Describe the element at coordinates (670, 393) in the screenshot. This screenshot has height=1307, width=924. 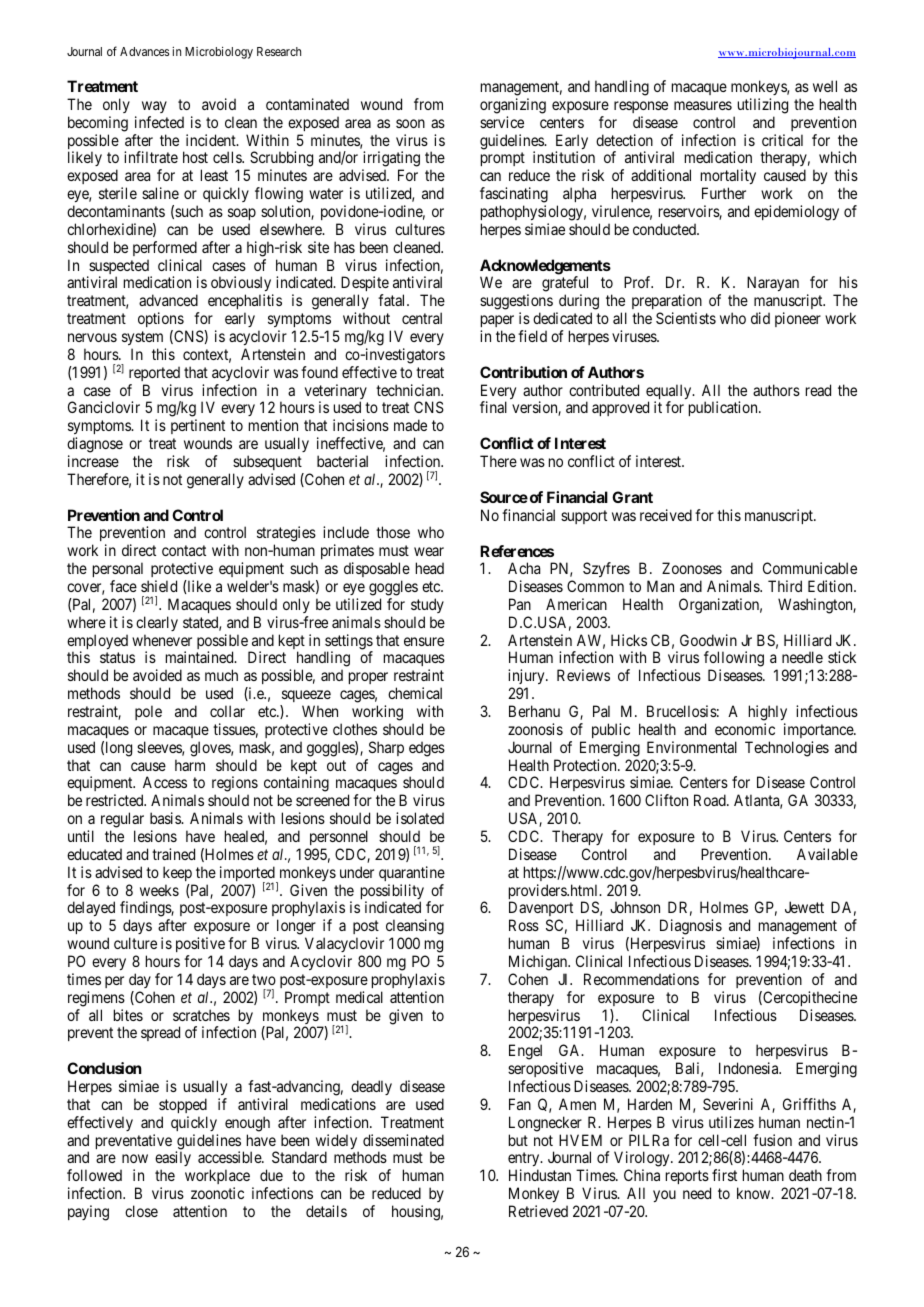
I see `equally` at that location.
